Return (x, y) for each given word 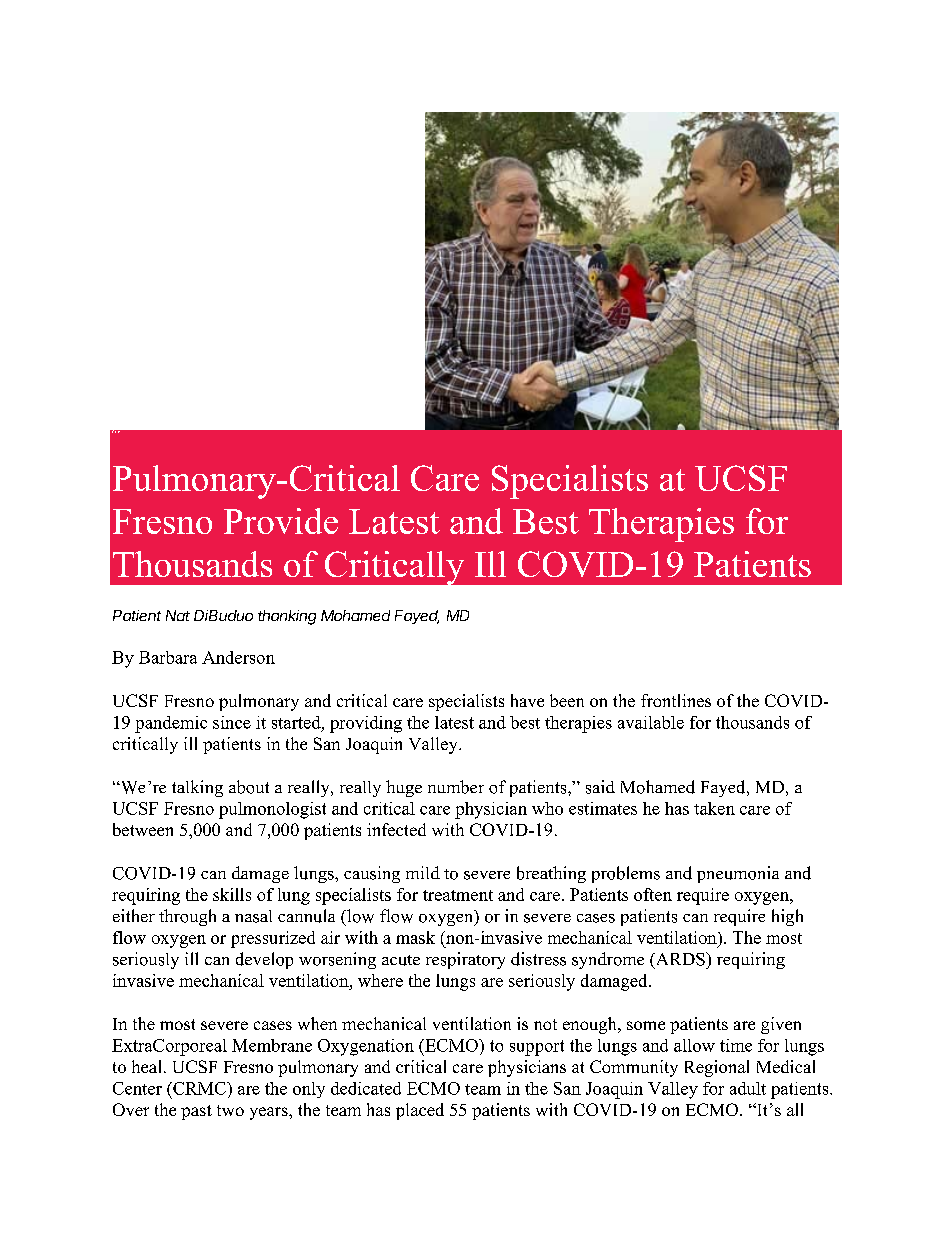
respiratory (465, 960)
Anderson (238, 657)
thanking (287, 617)
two (230, 1110)
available (651, 722)
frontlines (676, 700)
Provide (281, 521)
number (456, 787)
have (527, 700)
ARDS (680, 960)
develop (264, 960)
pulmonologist (272, 810)
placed (420, 1111)
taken (714, 808)
